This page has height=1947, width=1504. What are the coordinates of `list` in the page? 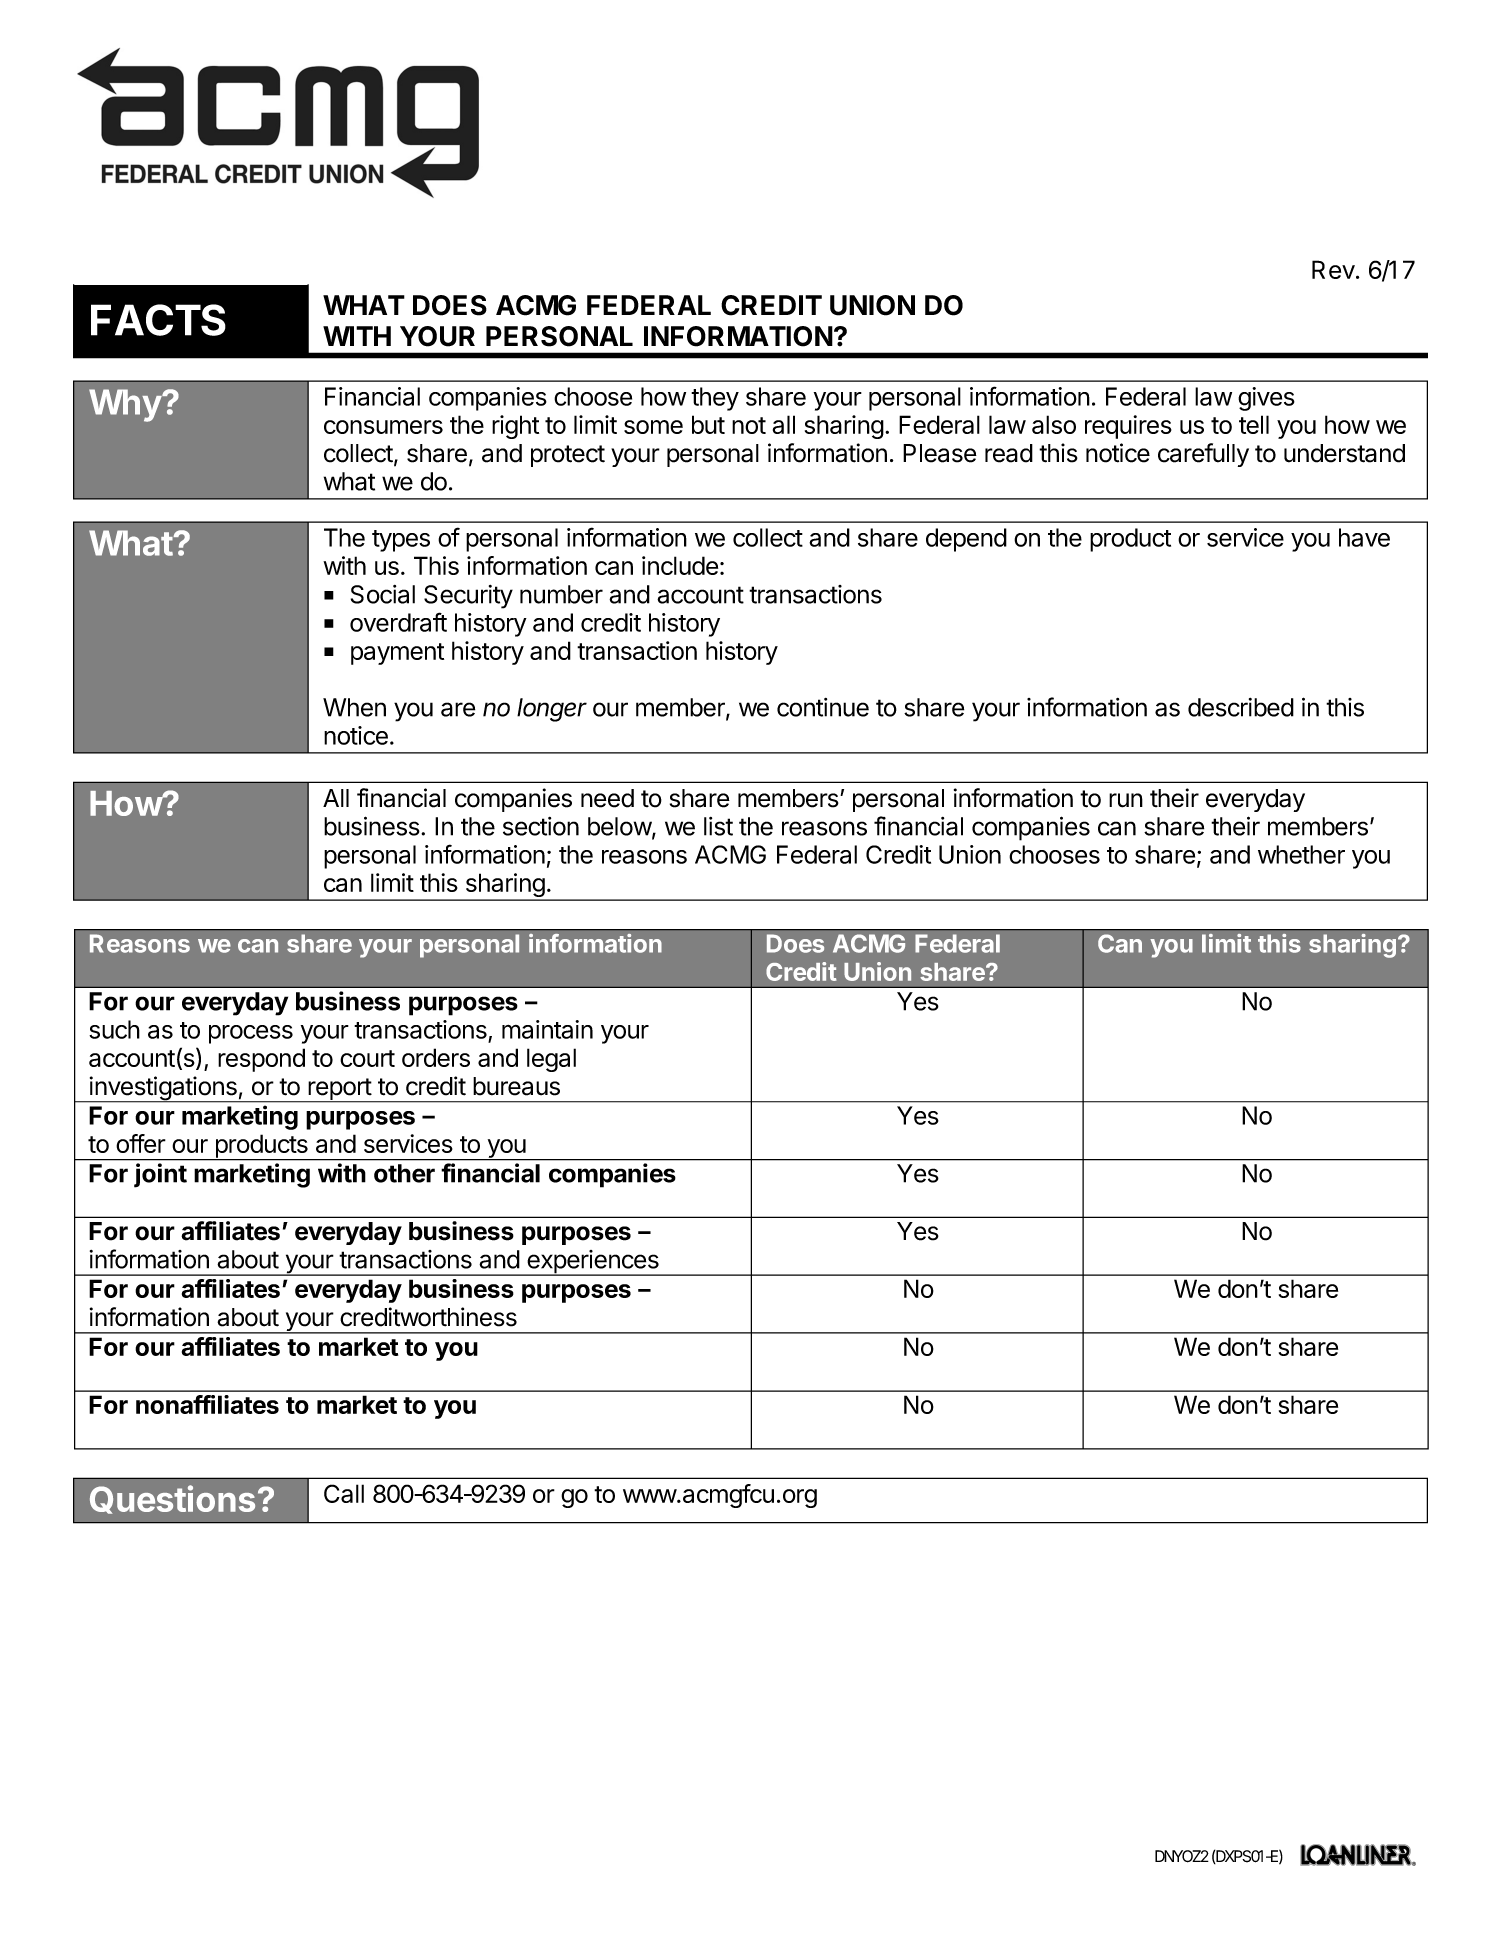 It's located at (718, 826).
